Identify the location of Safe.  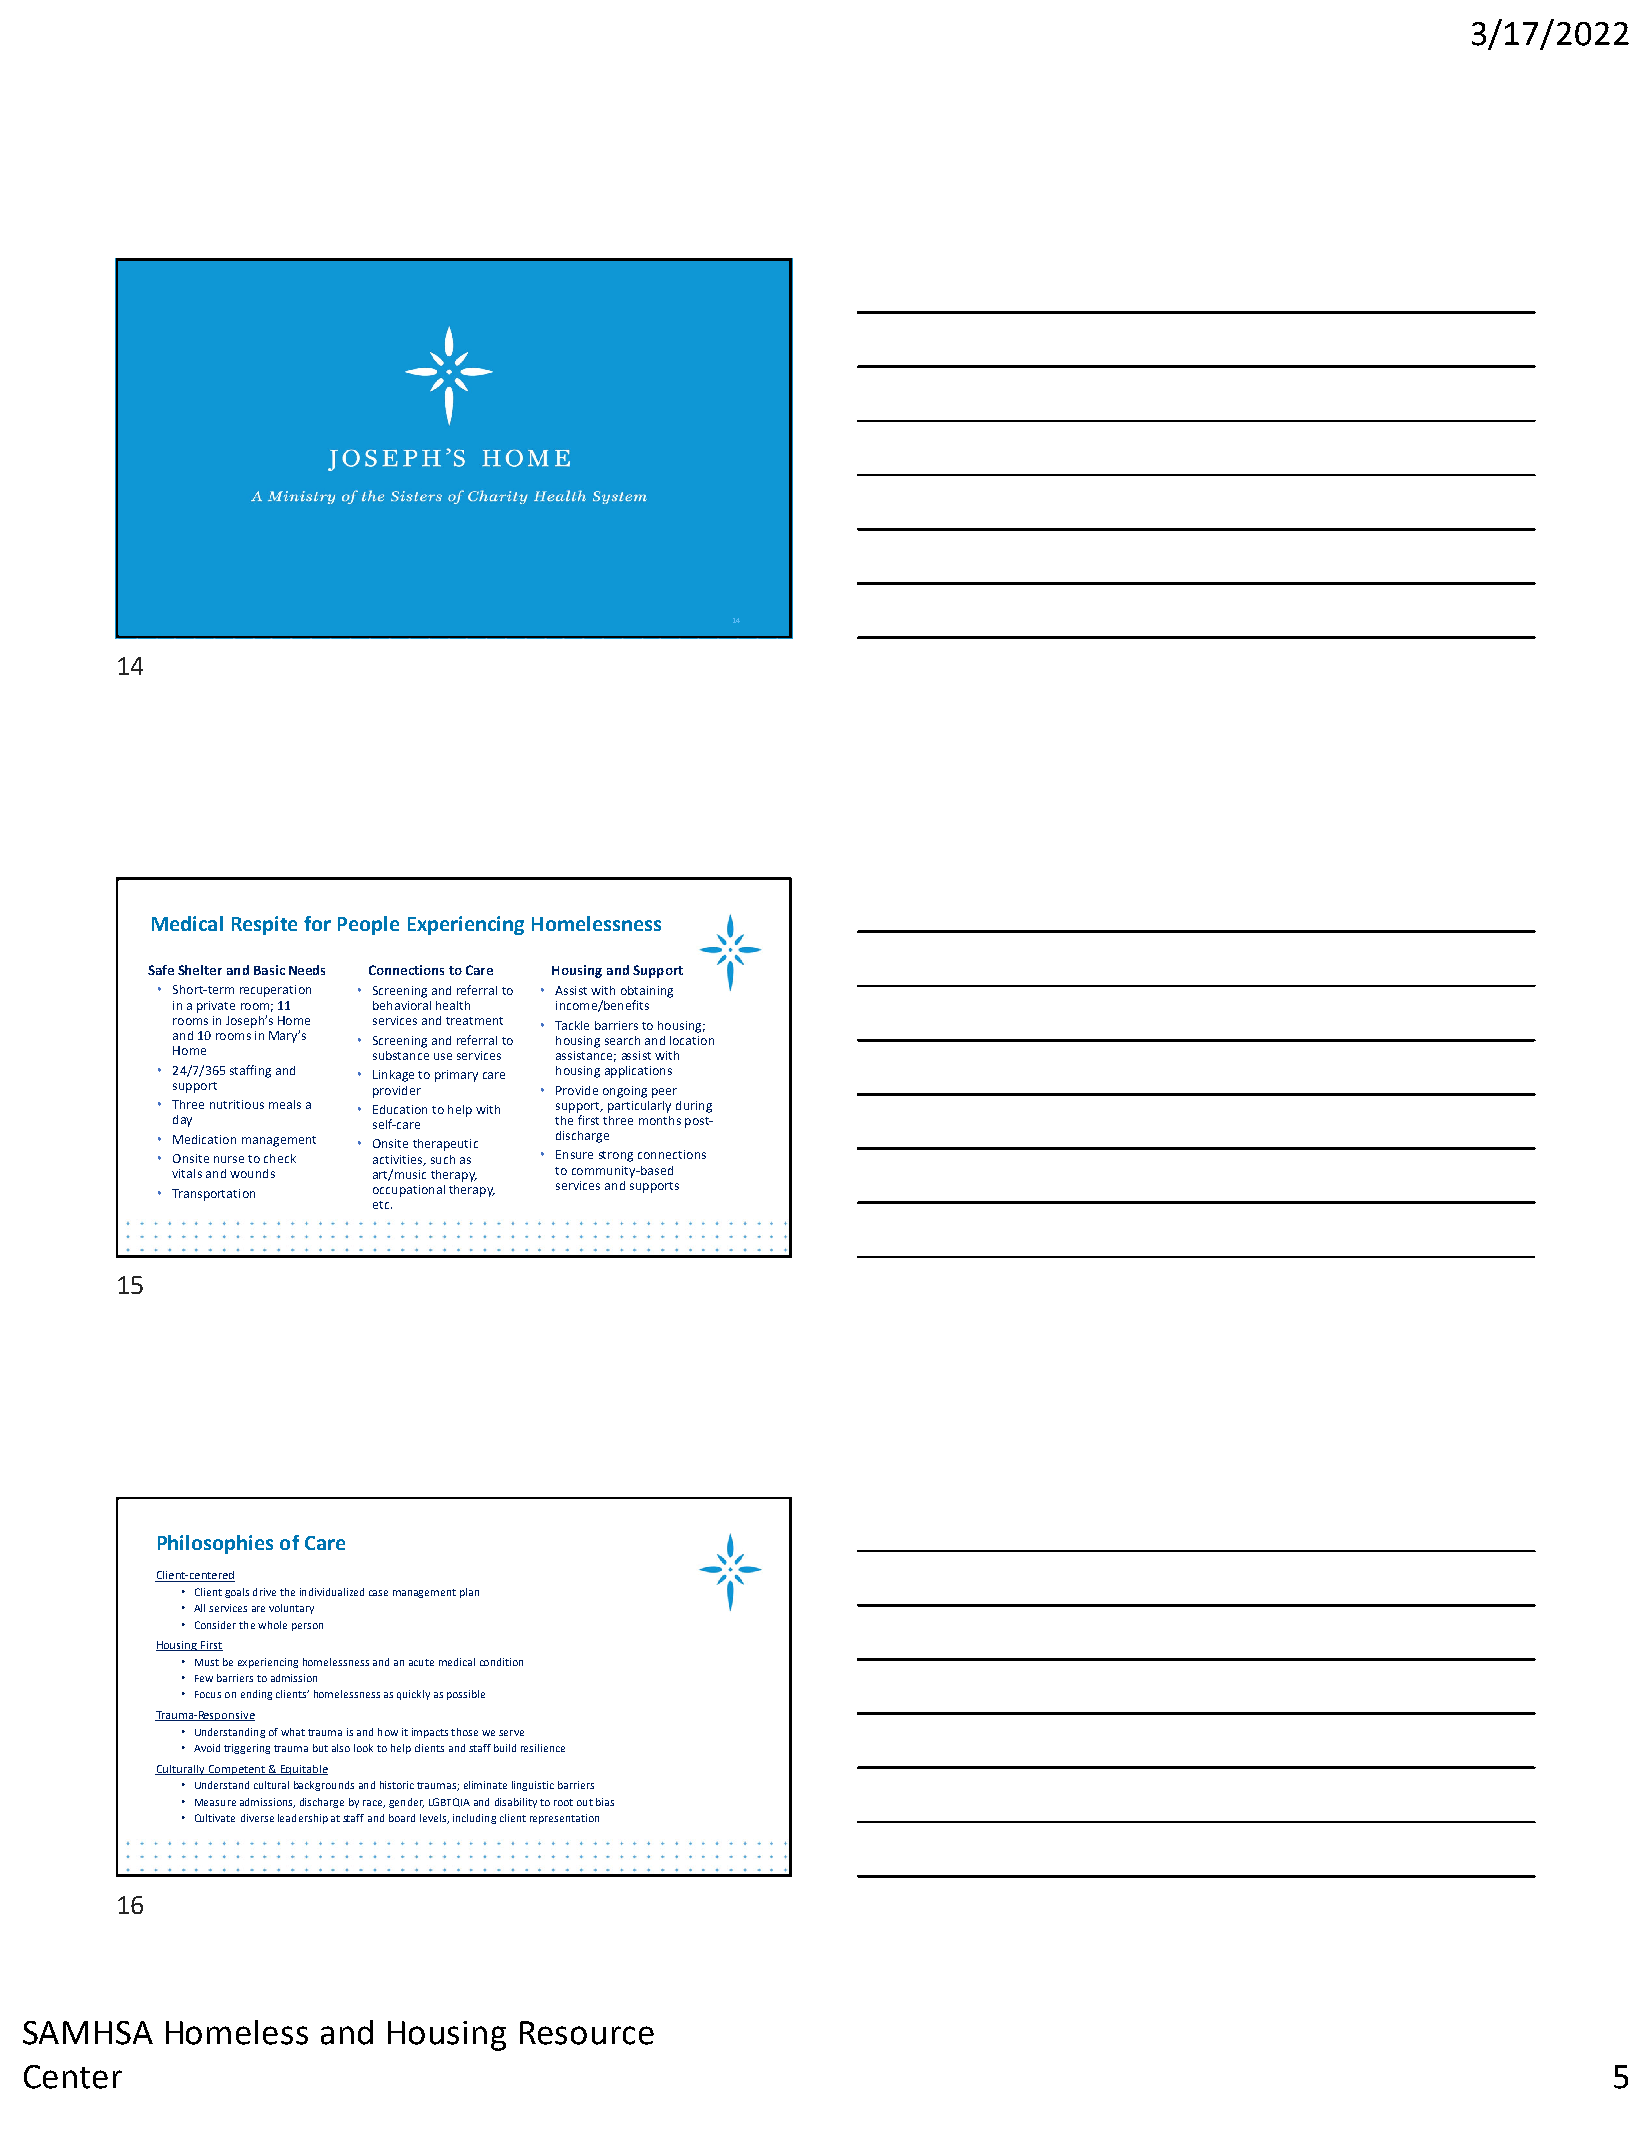
(161, 970).
